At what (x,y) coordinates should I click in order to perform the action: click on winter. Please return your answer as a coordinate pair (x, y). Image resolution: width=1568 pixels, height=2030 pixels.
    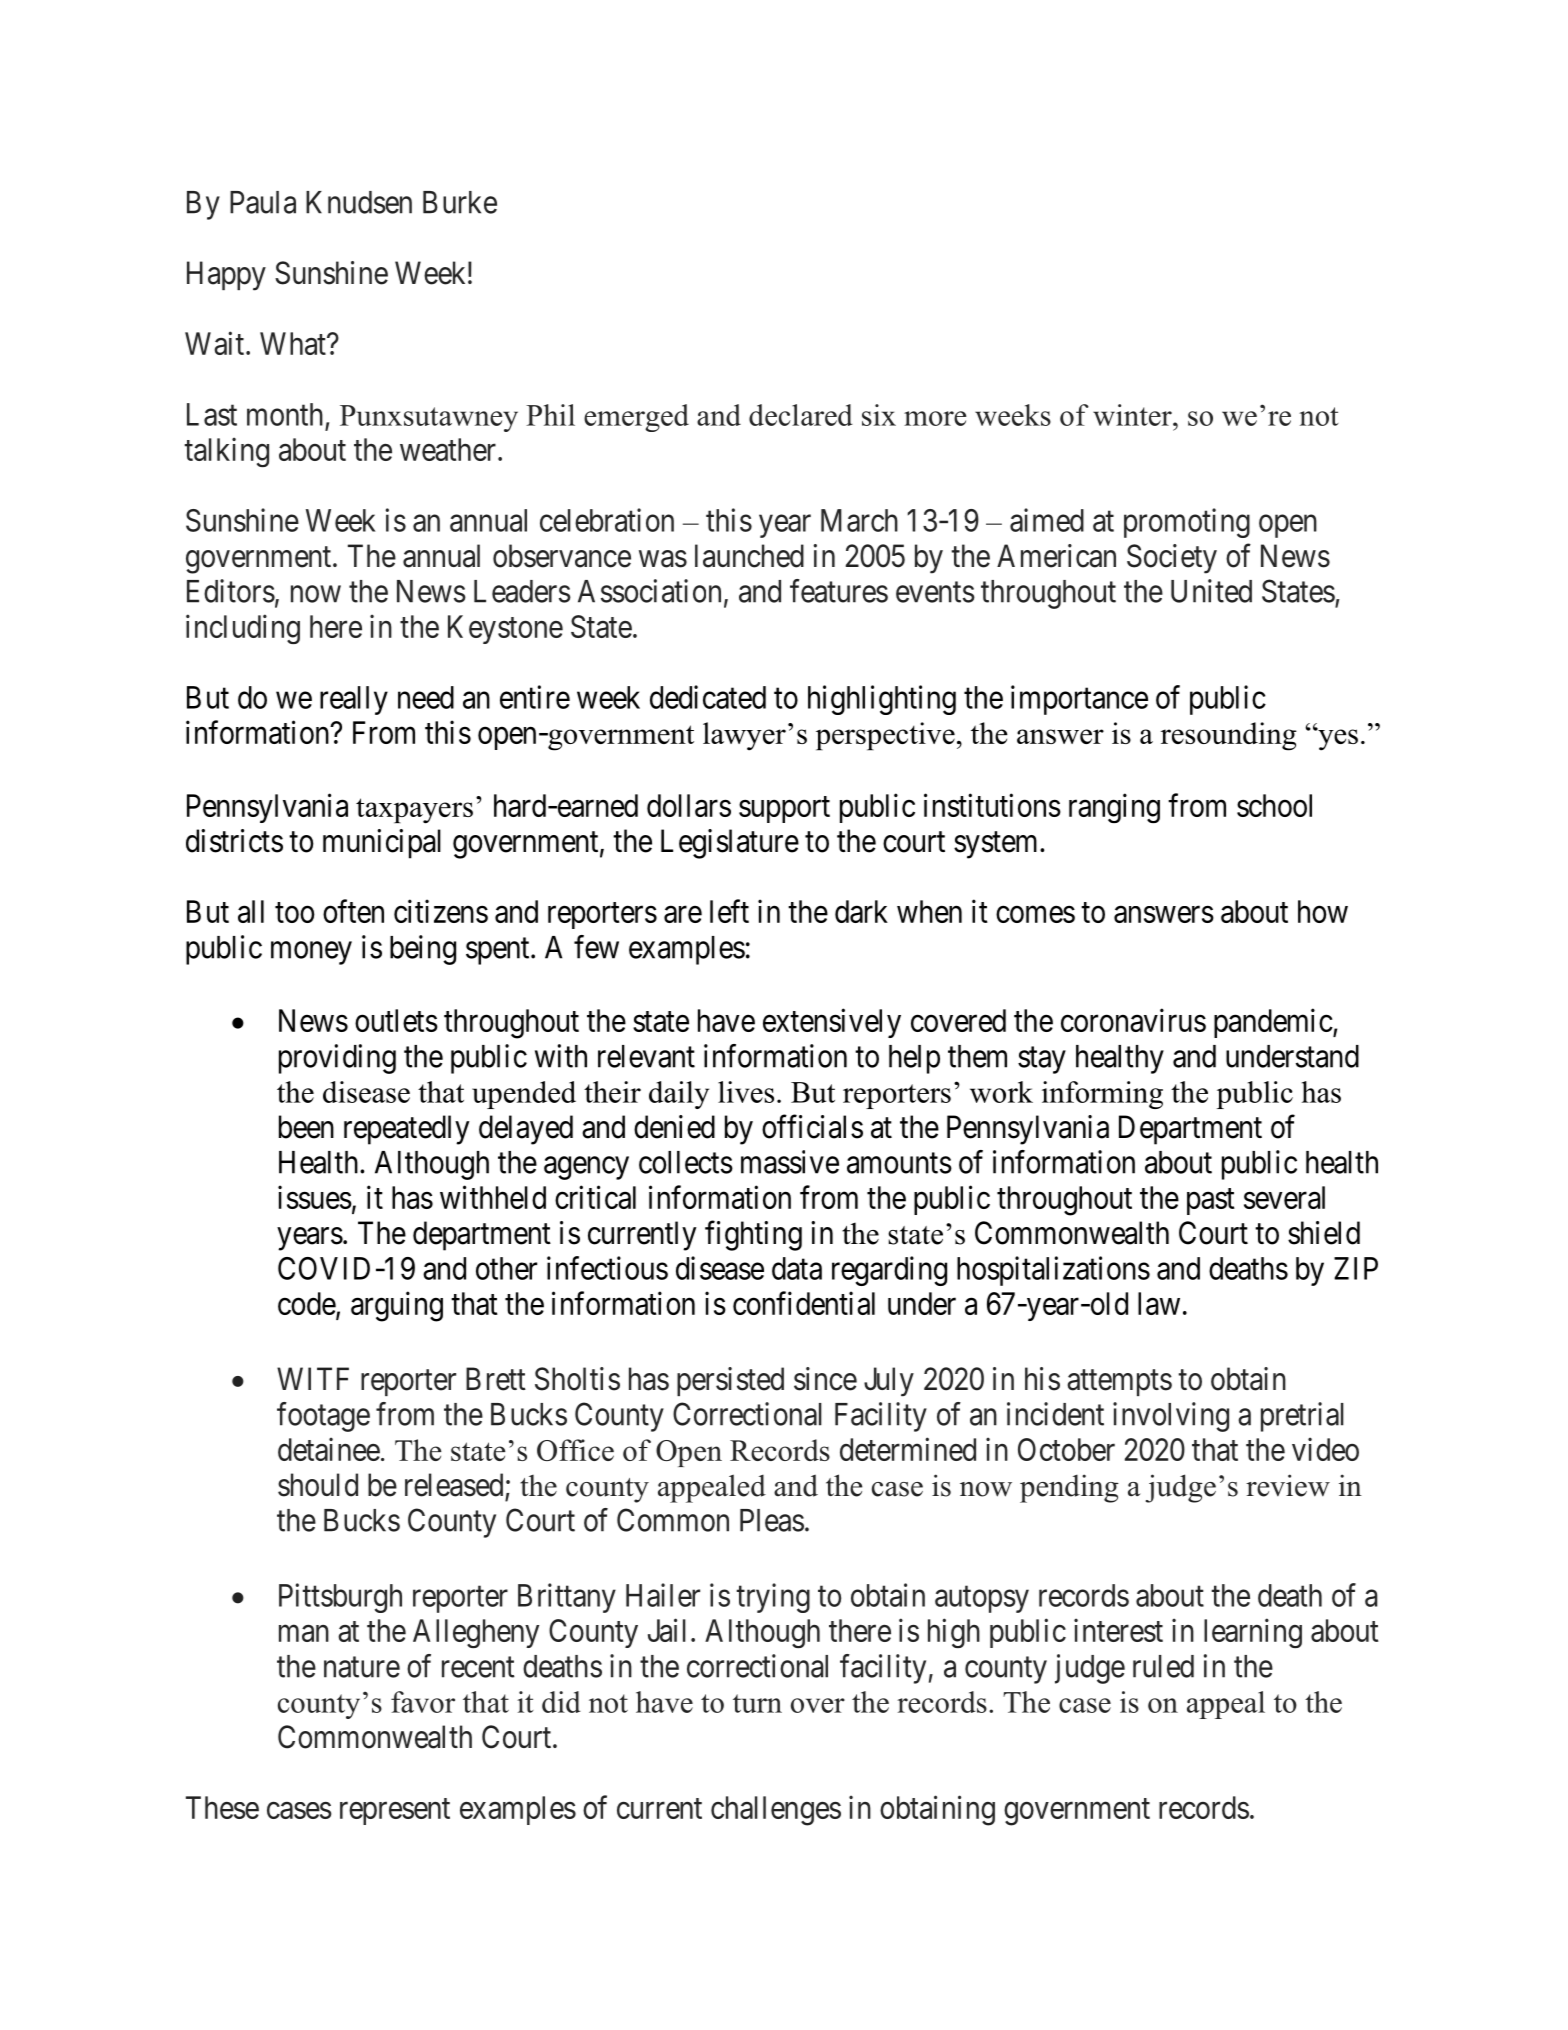
    Looking at the image, I should click on (1133, 415).
